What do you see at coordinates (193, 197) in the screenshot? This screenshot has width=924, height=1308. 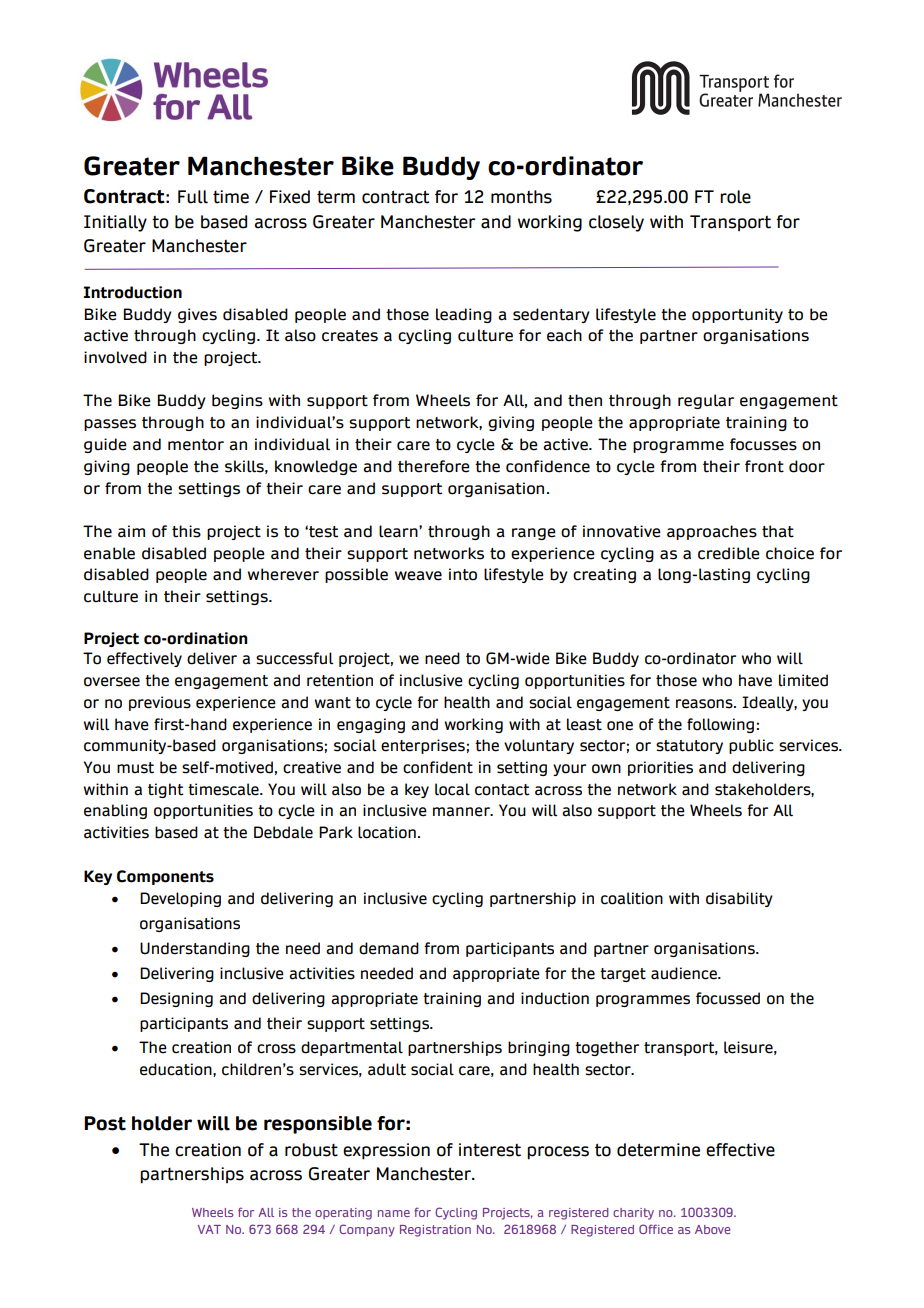 I see `Full` at bounding box center [193, 197].
